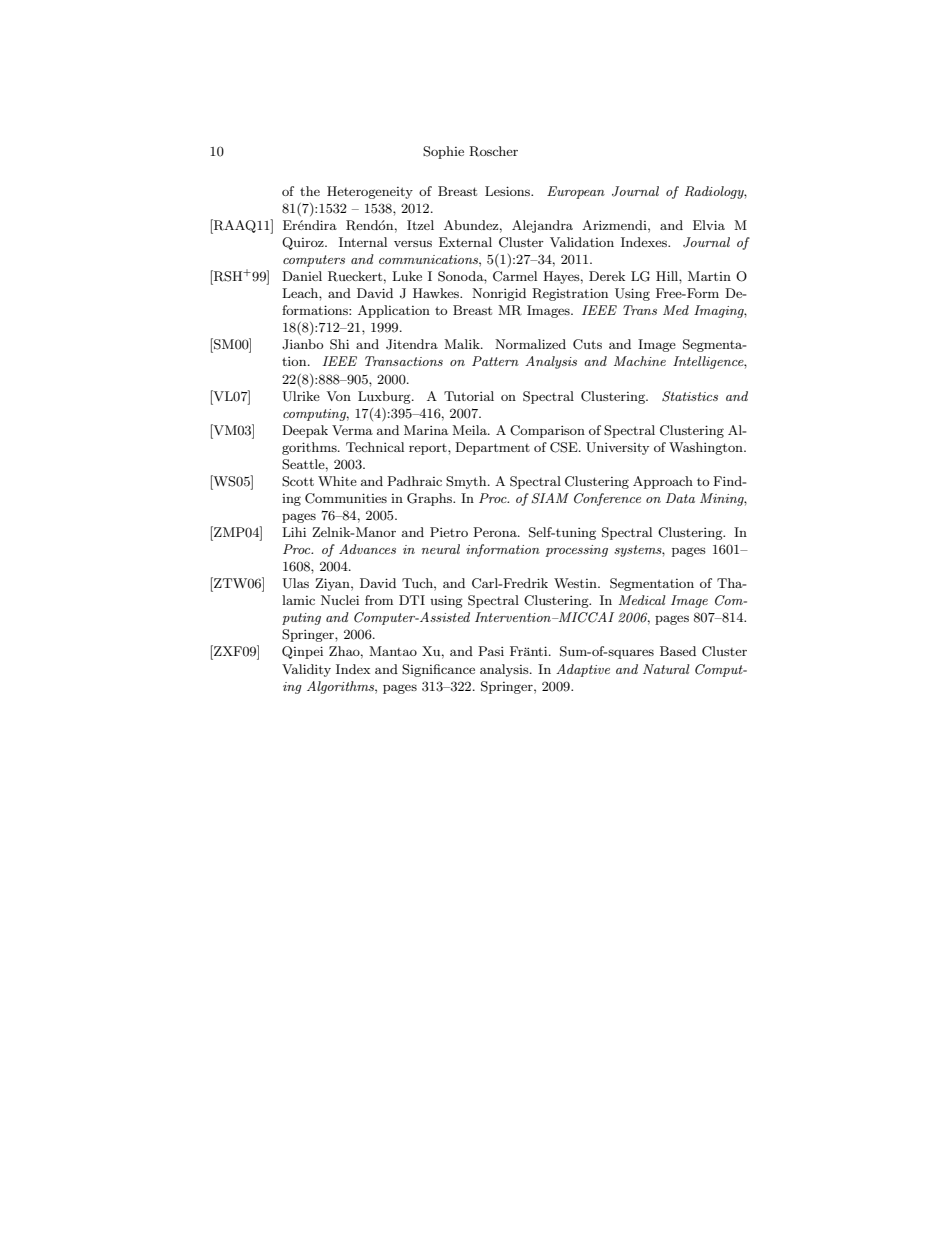  Describe the element at coordinates (306, 670) in the screenshot. I see `Validity` at that location.
